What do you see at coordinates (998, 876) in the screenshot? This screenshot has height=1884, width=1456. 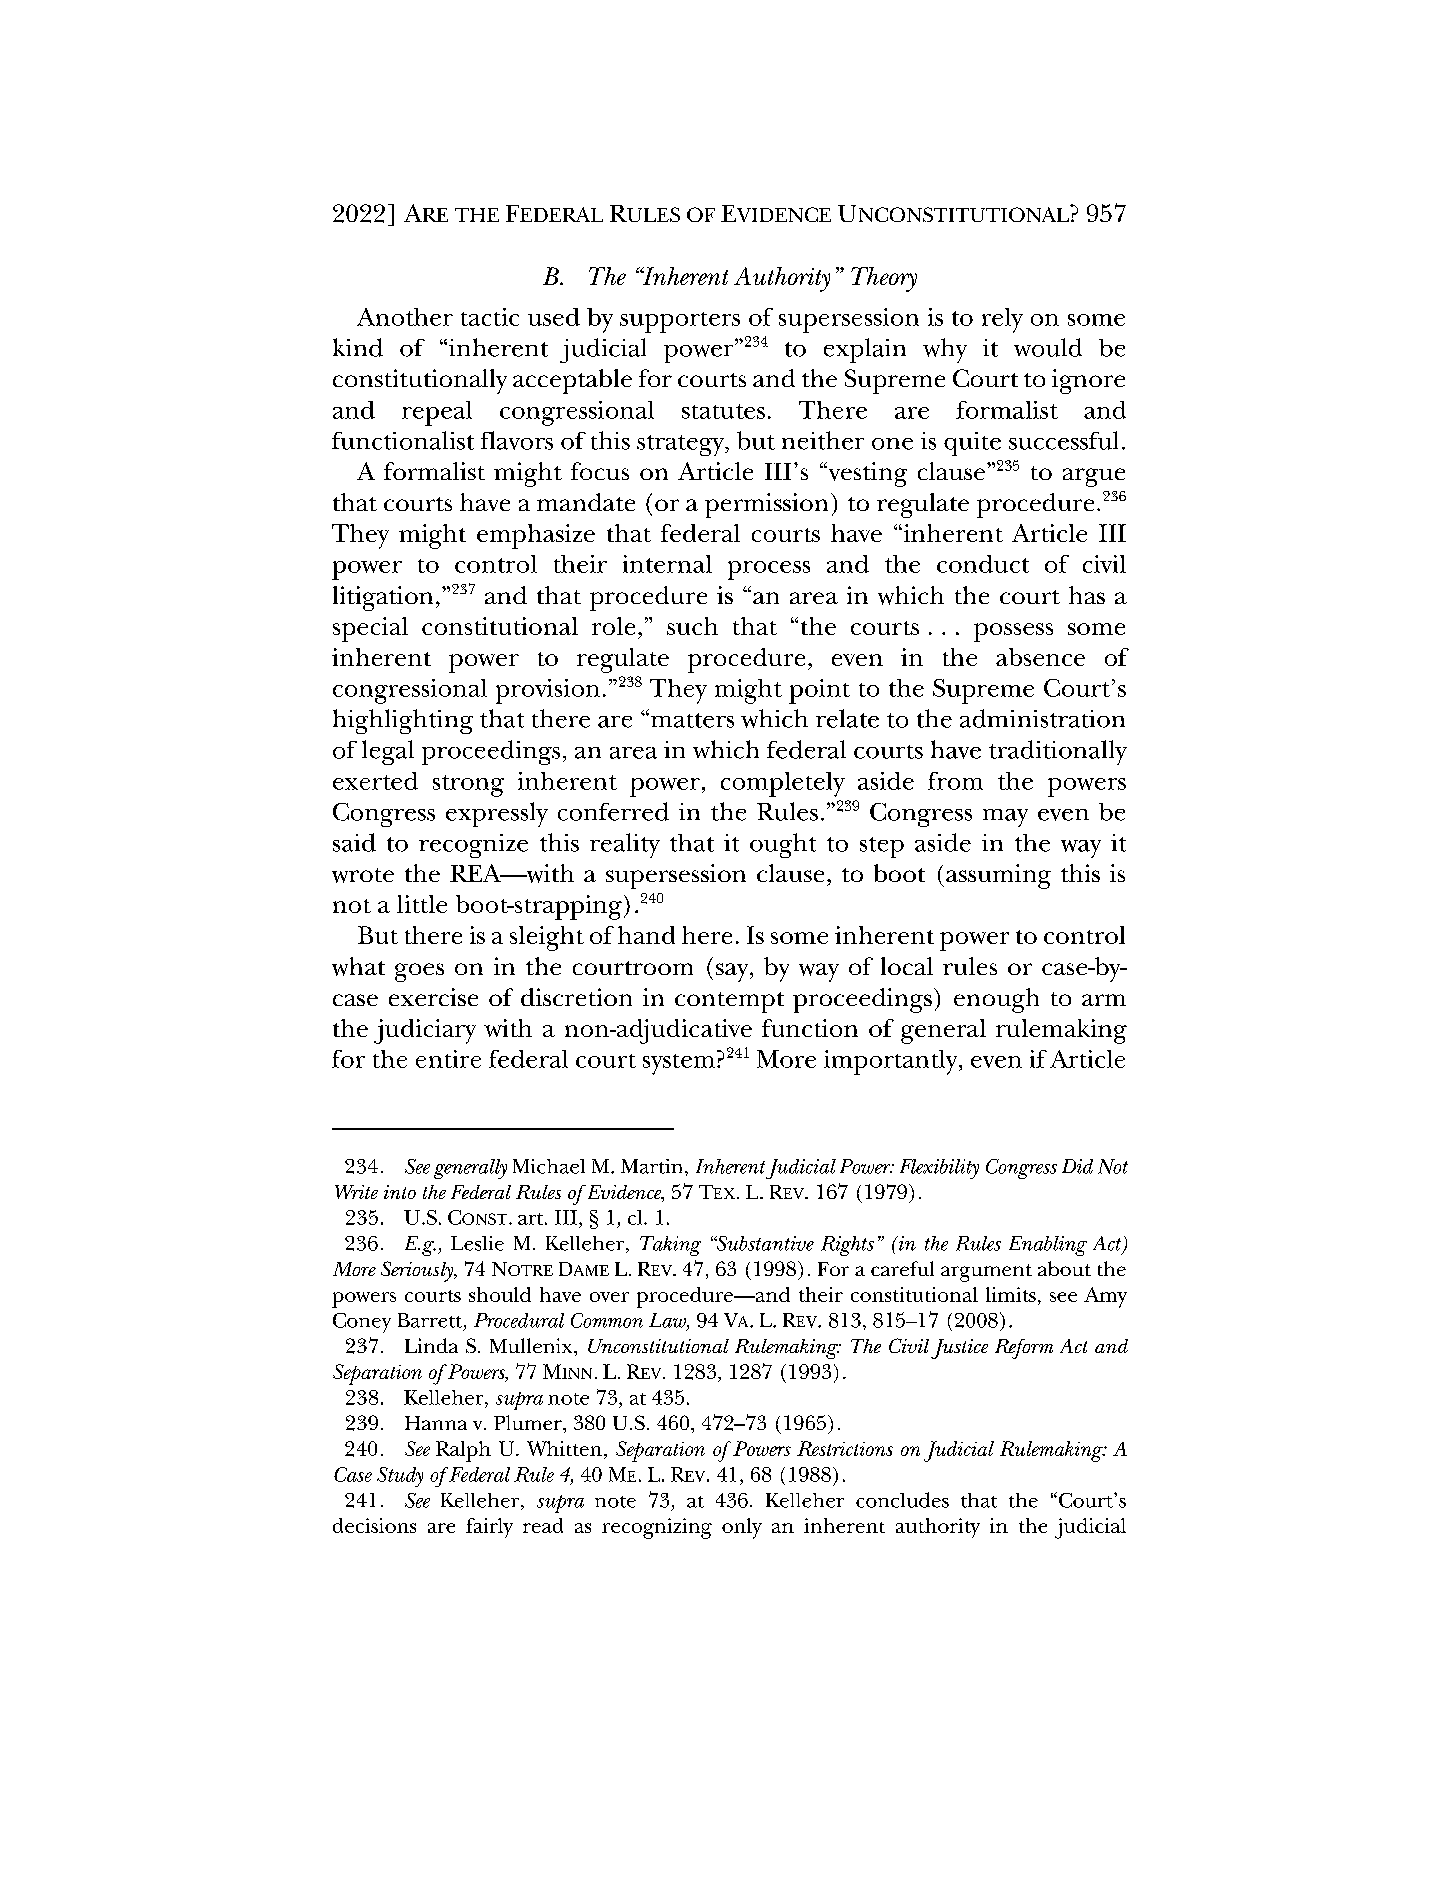 I see `assuming` at bounding box center [998, 876].
